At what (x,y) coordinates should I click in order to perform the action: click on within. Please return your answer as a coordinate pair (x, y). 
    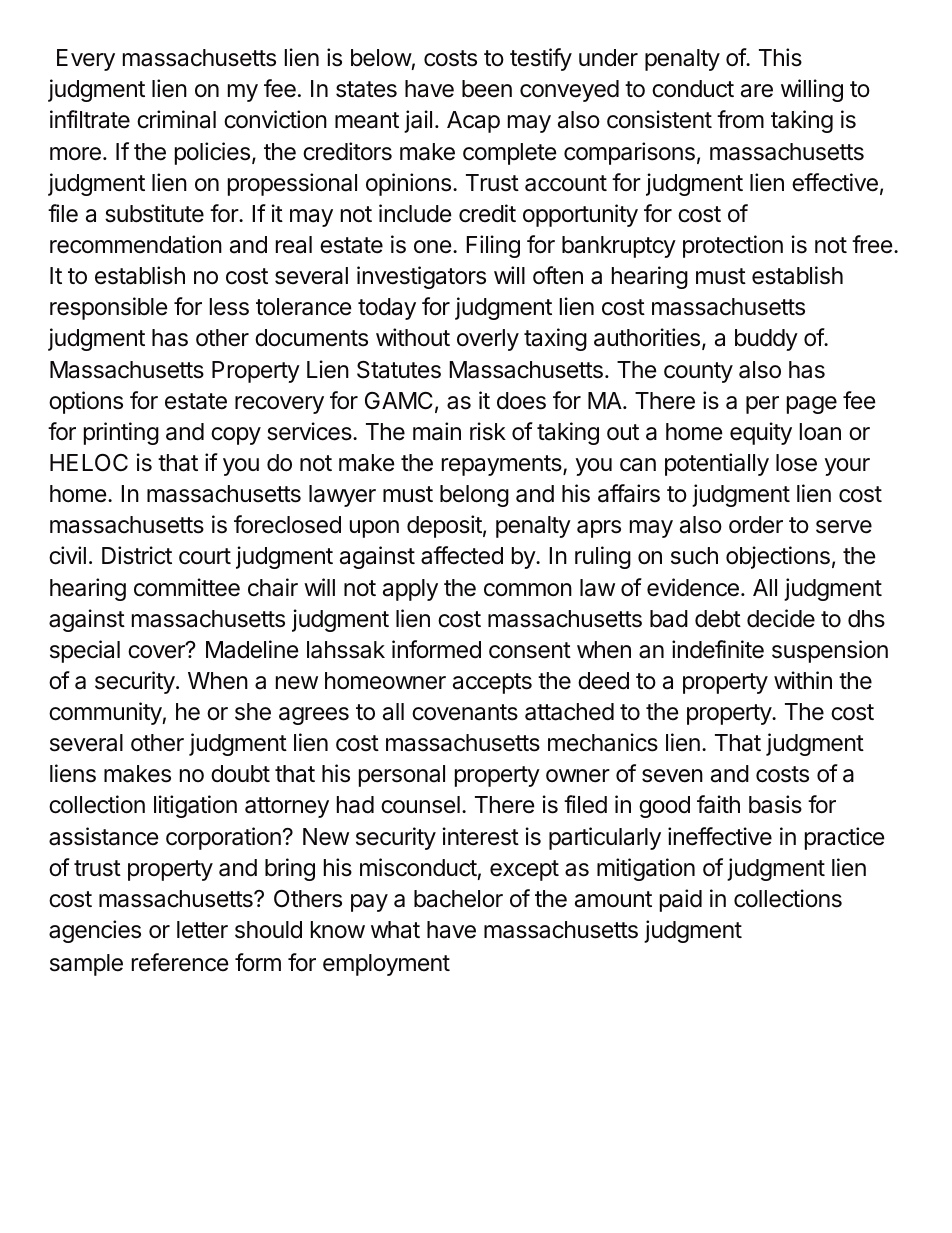
    Looking at the image, I should click on (803, 680).
